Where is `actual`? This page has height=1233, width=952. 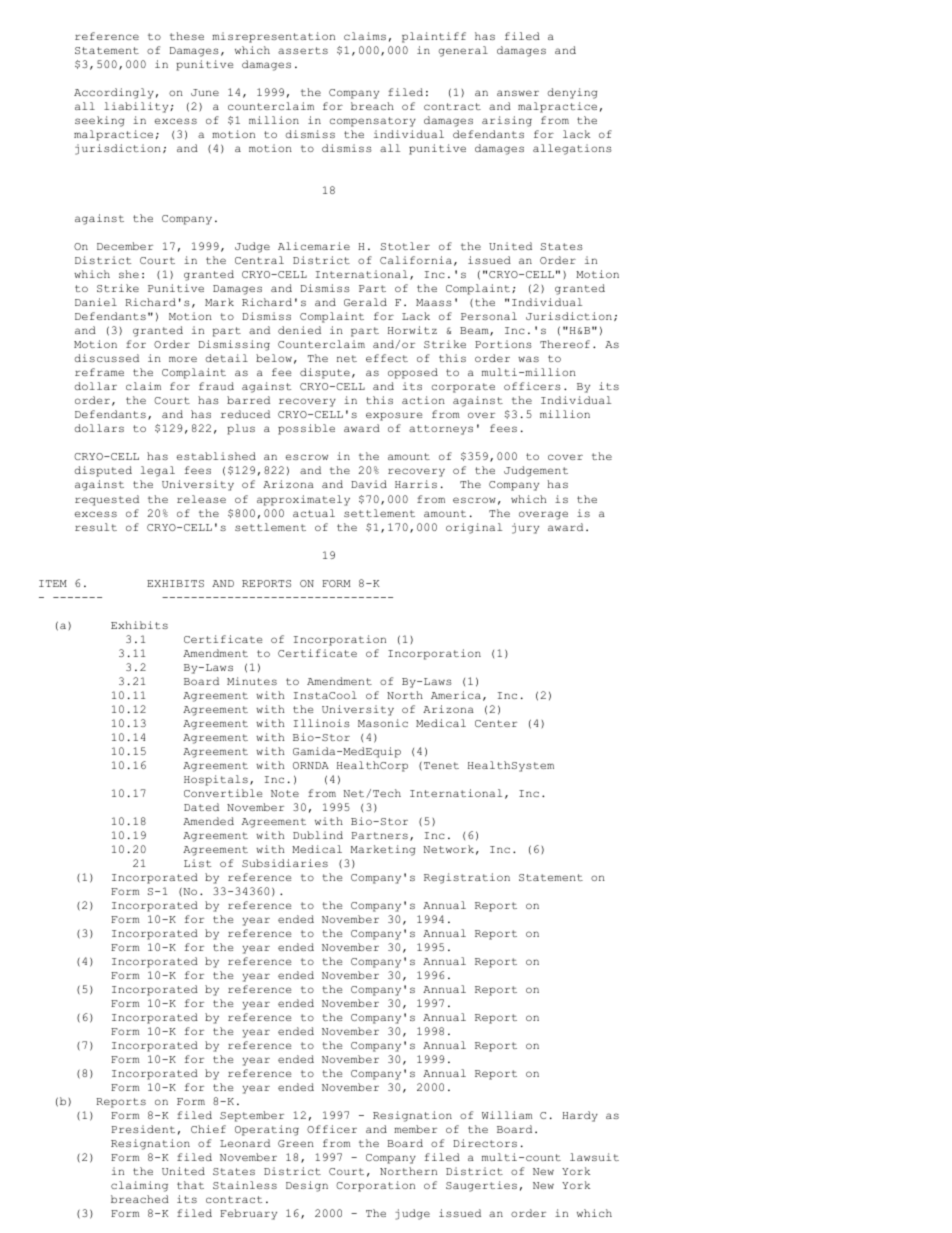
actual is located at coordinates (314, 513).
